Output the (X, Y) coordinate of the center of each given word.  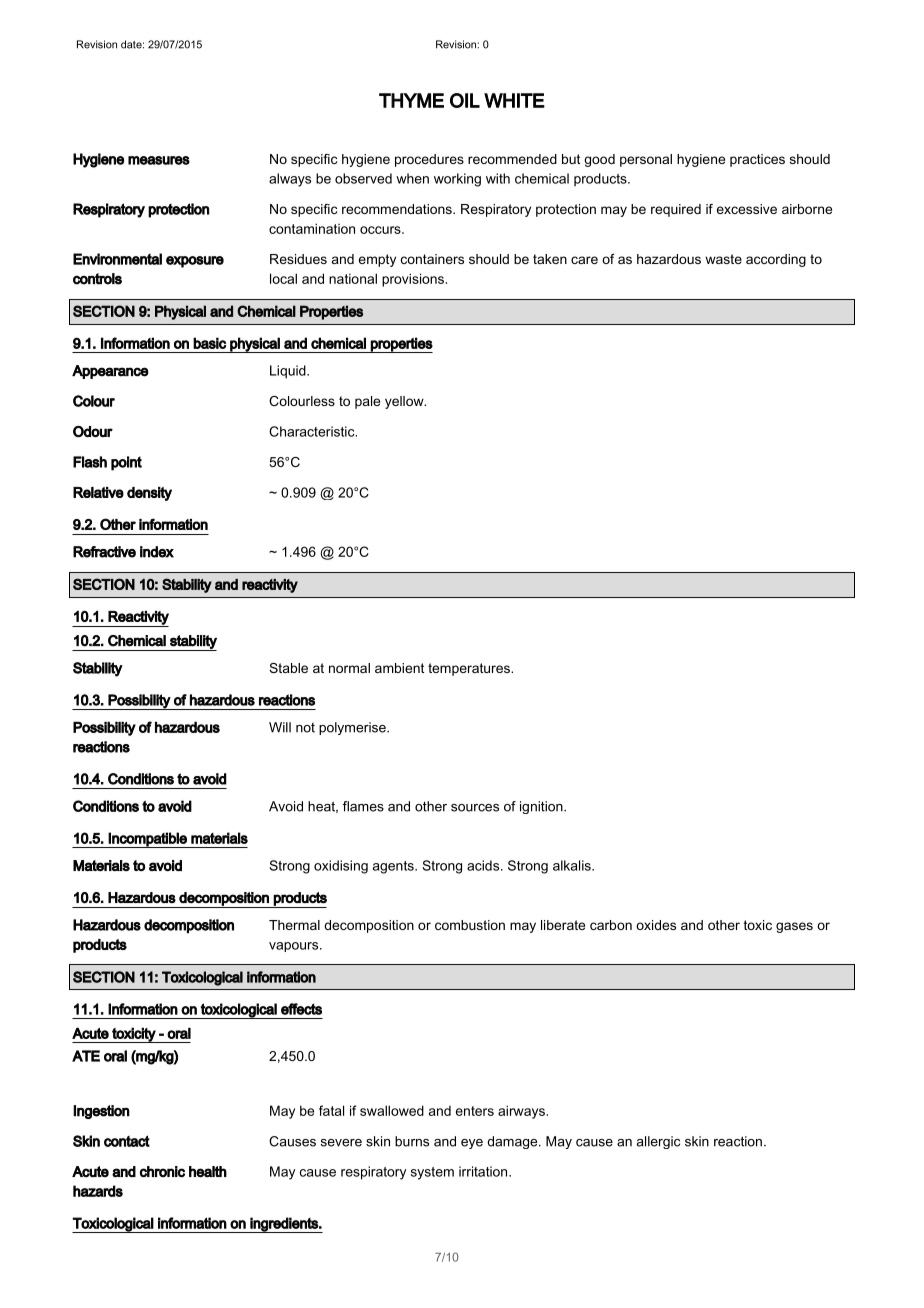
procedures (429, 160)
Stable (288, 668)
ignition (542, 807)
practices (757, 160)
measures (159, 160)
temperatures (470, 669)
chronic (162, 1172)
